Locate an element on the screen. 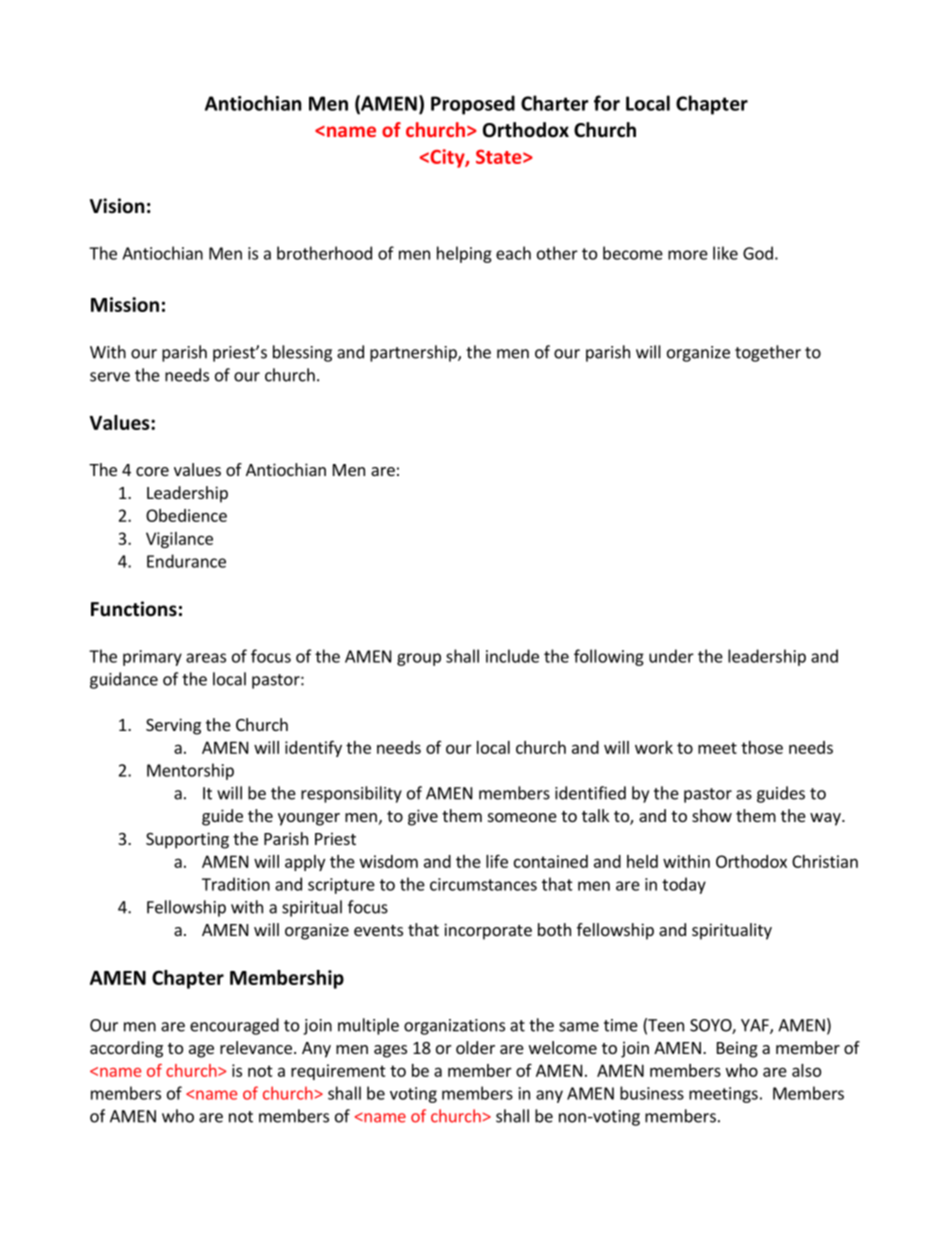 The height and width of the screenshot is (1233, 952). Proposed is located at coordinates (473, 105).
